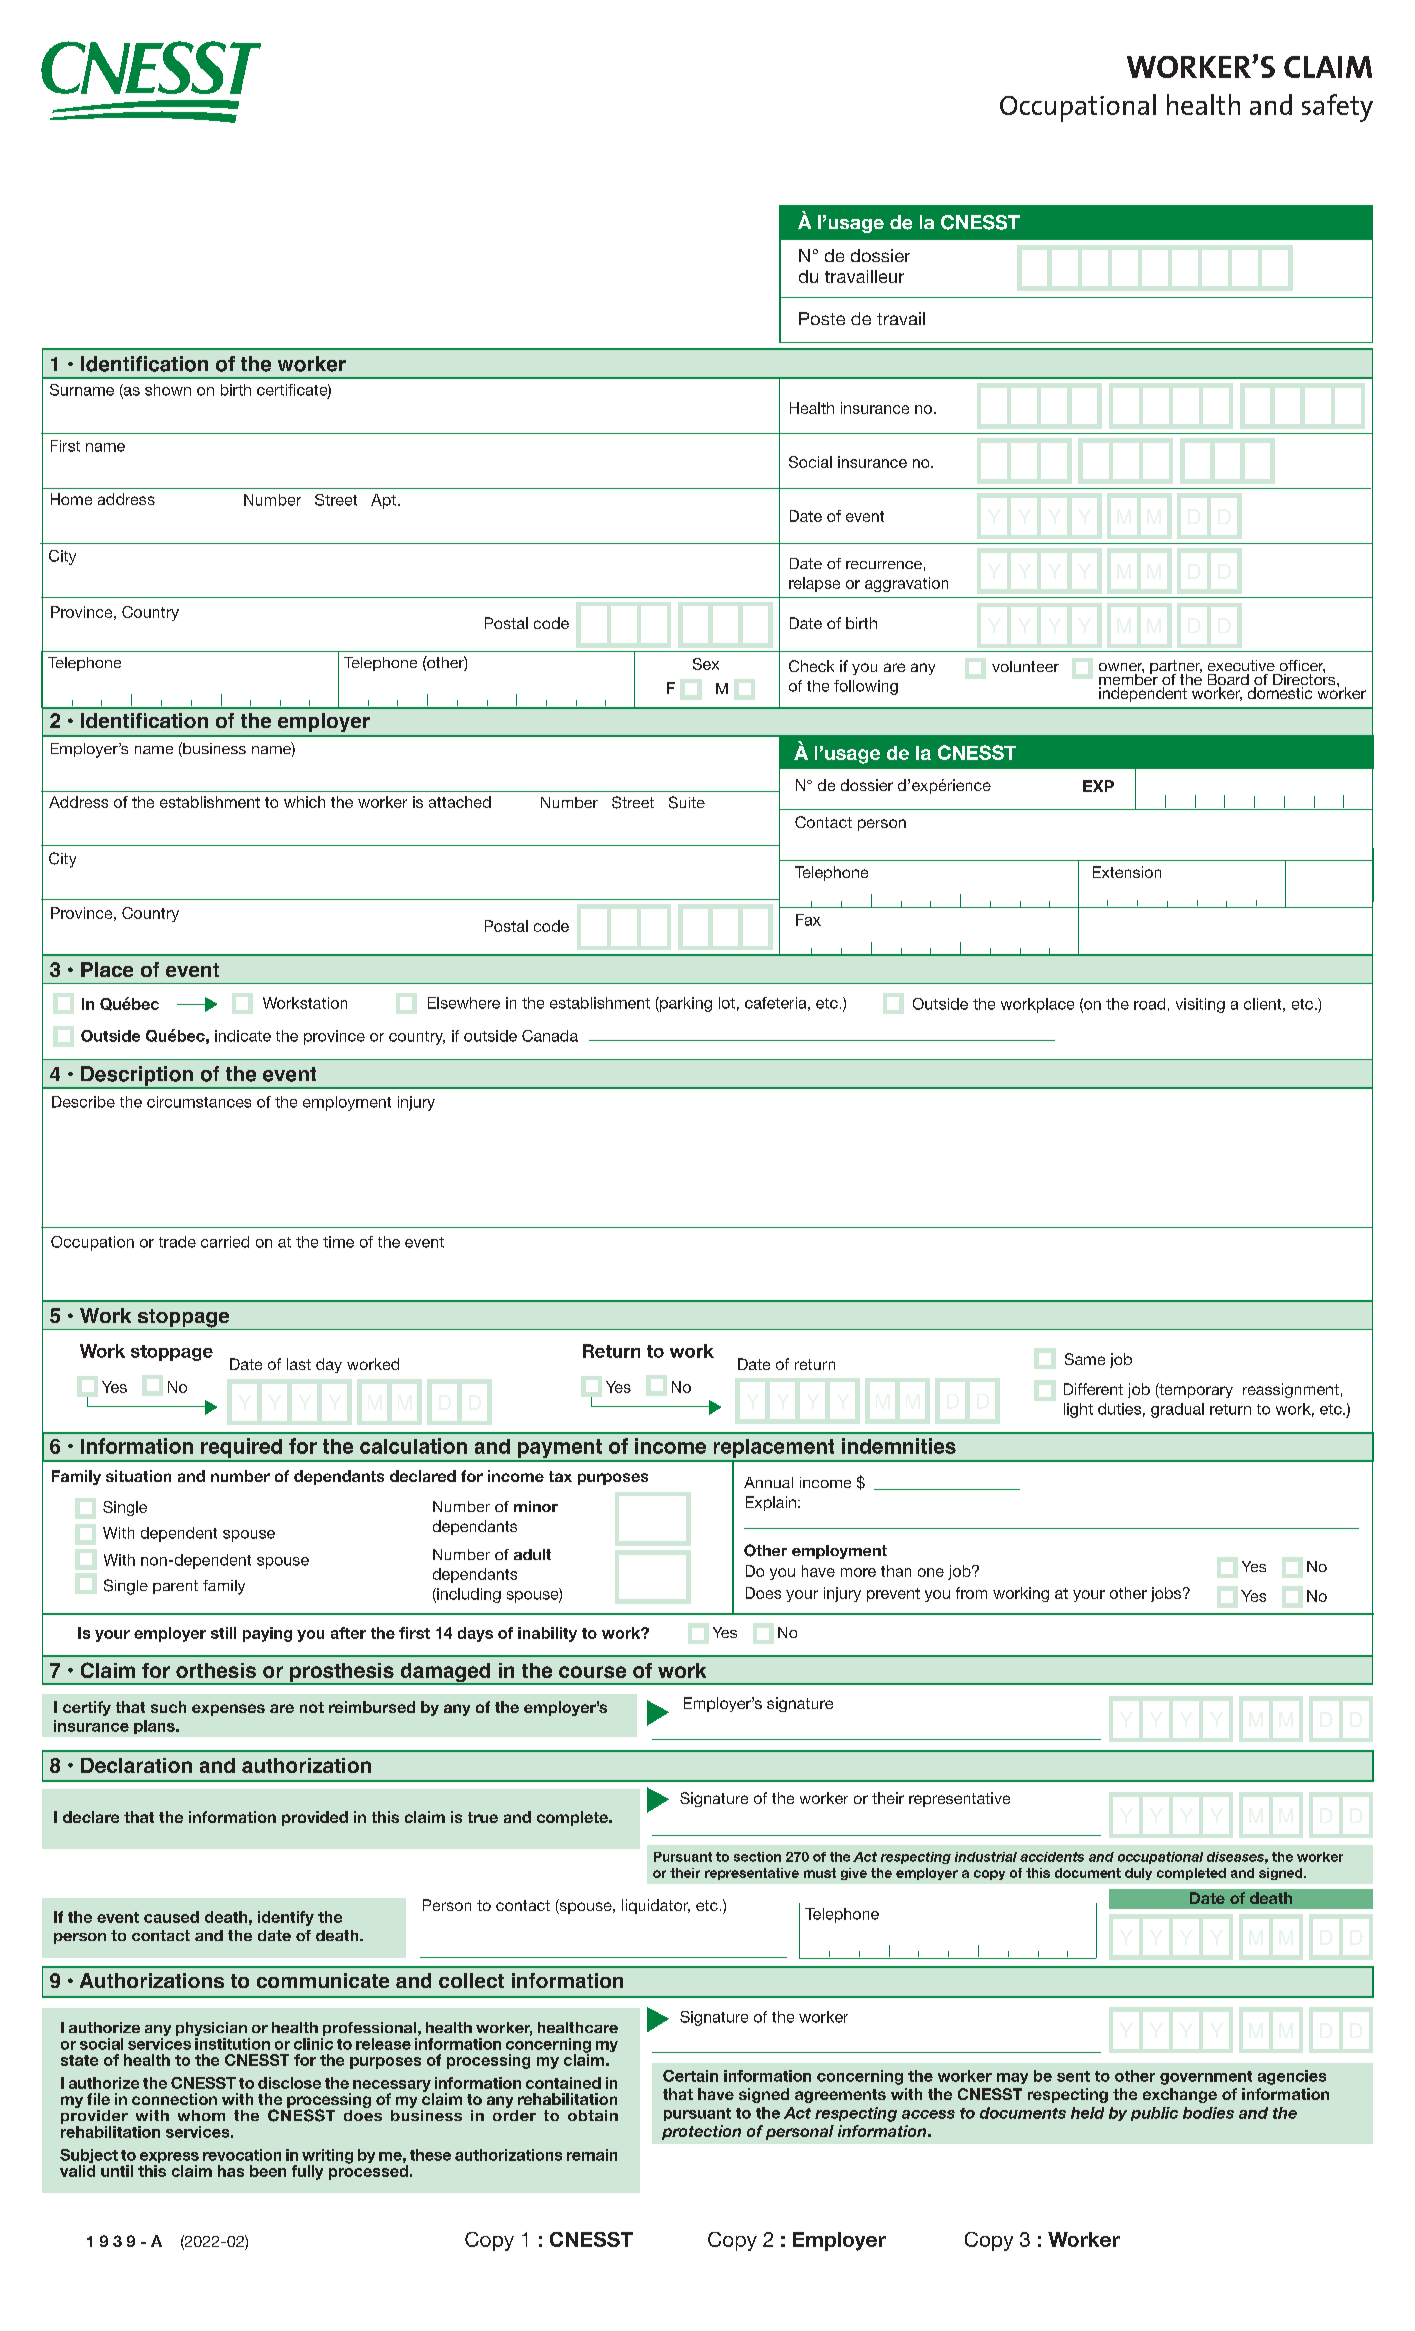 The height and width of the image is (2331, 1415). I want to click on parking, so click(685, 1004).
